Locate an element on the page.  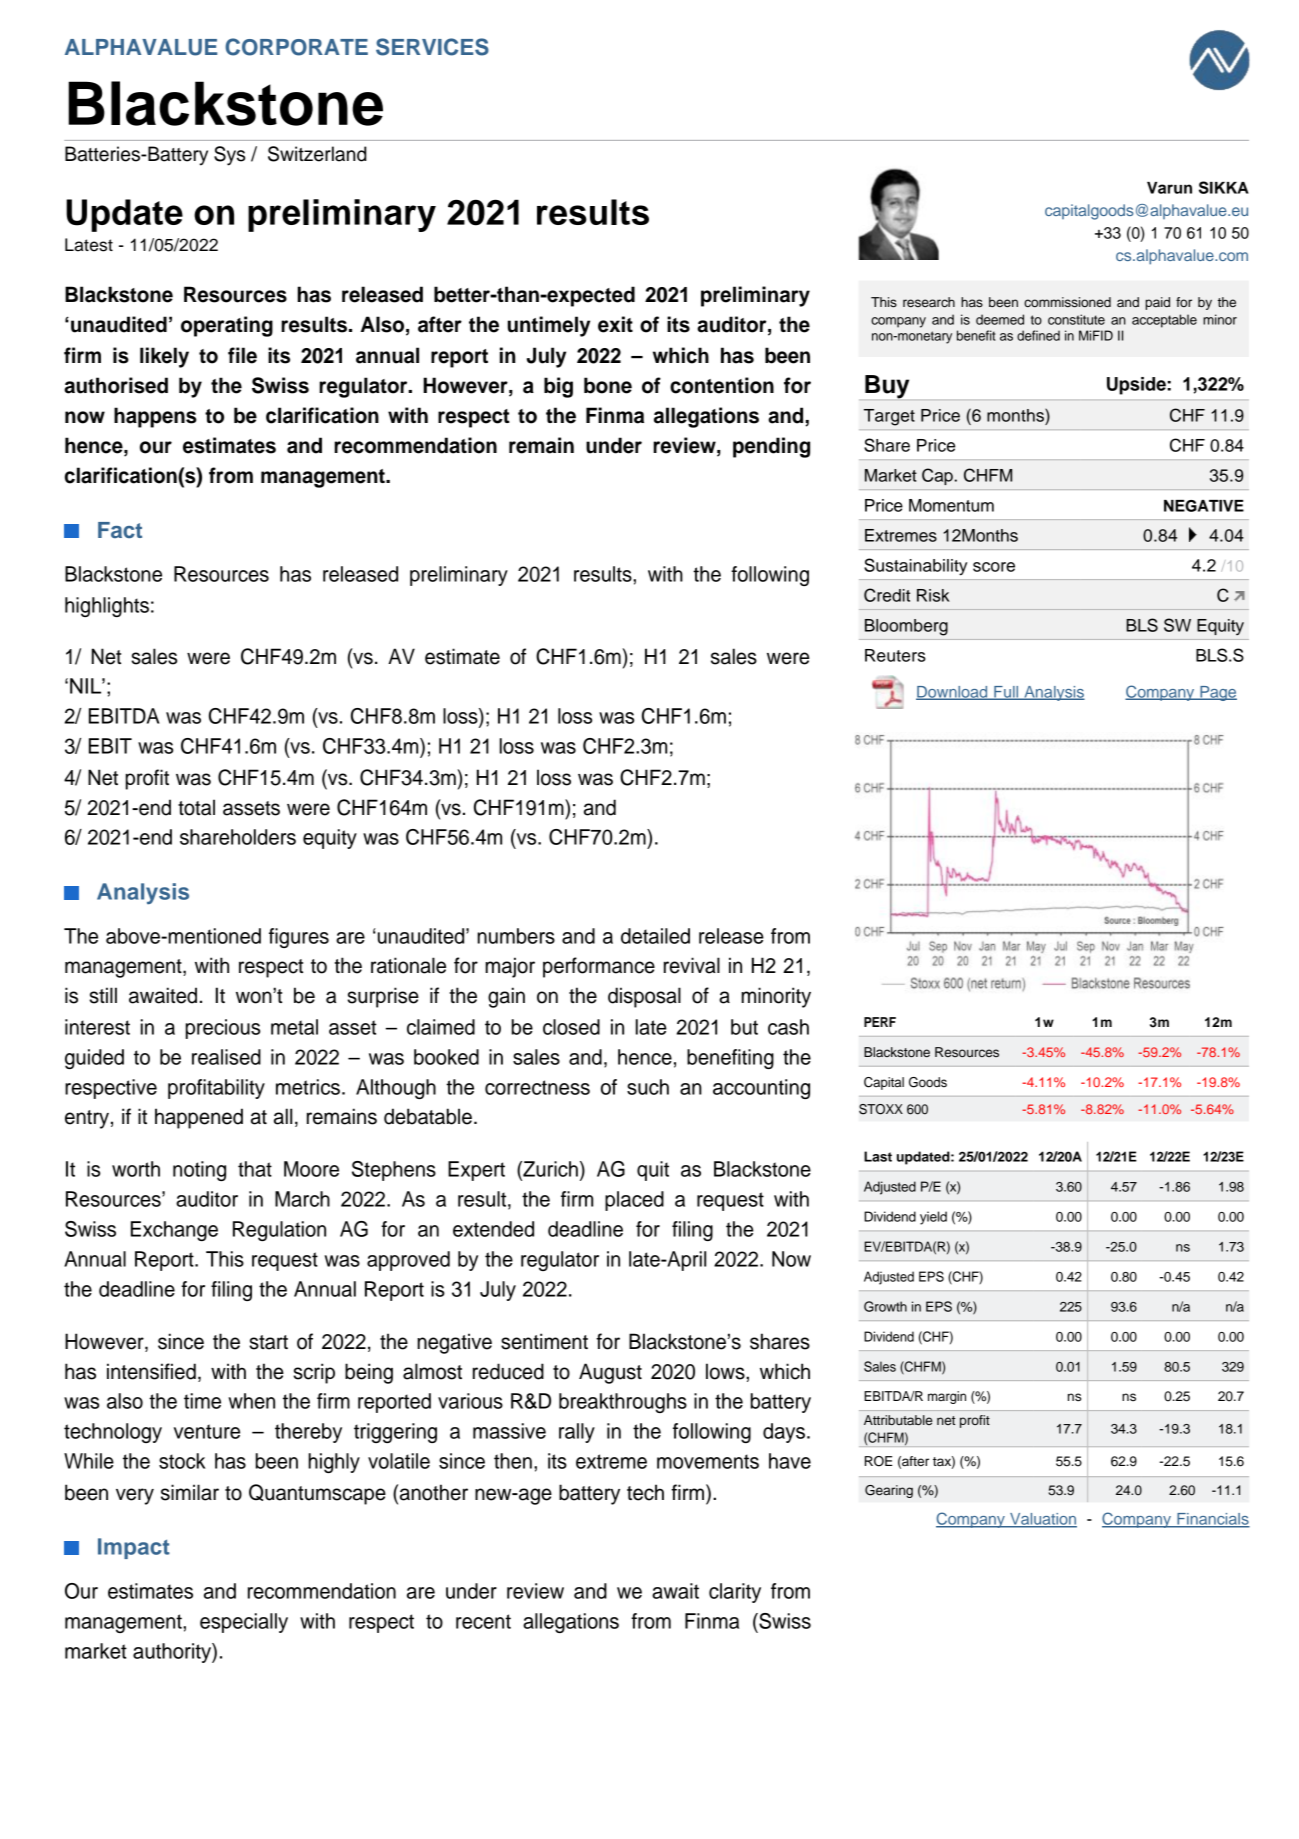
total is located at coordinates (196, 807).
